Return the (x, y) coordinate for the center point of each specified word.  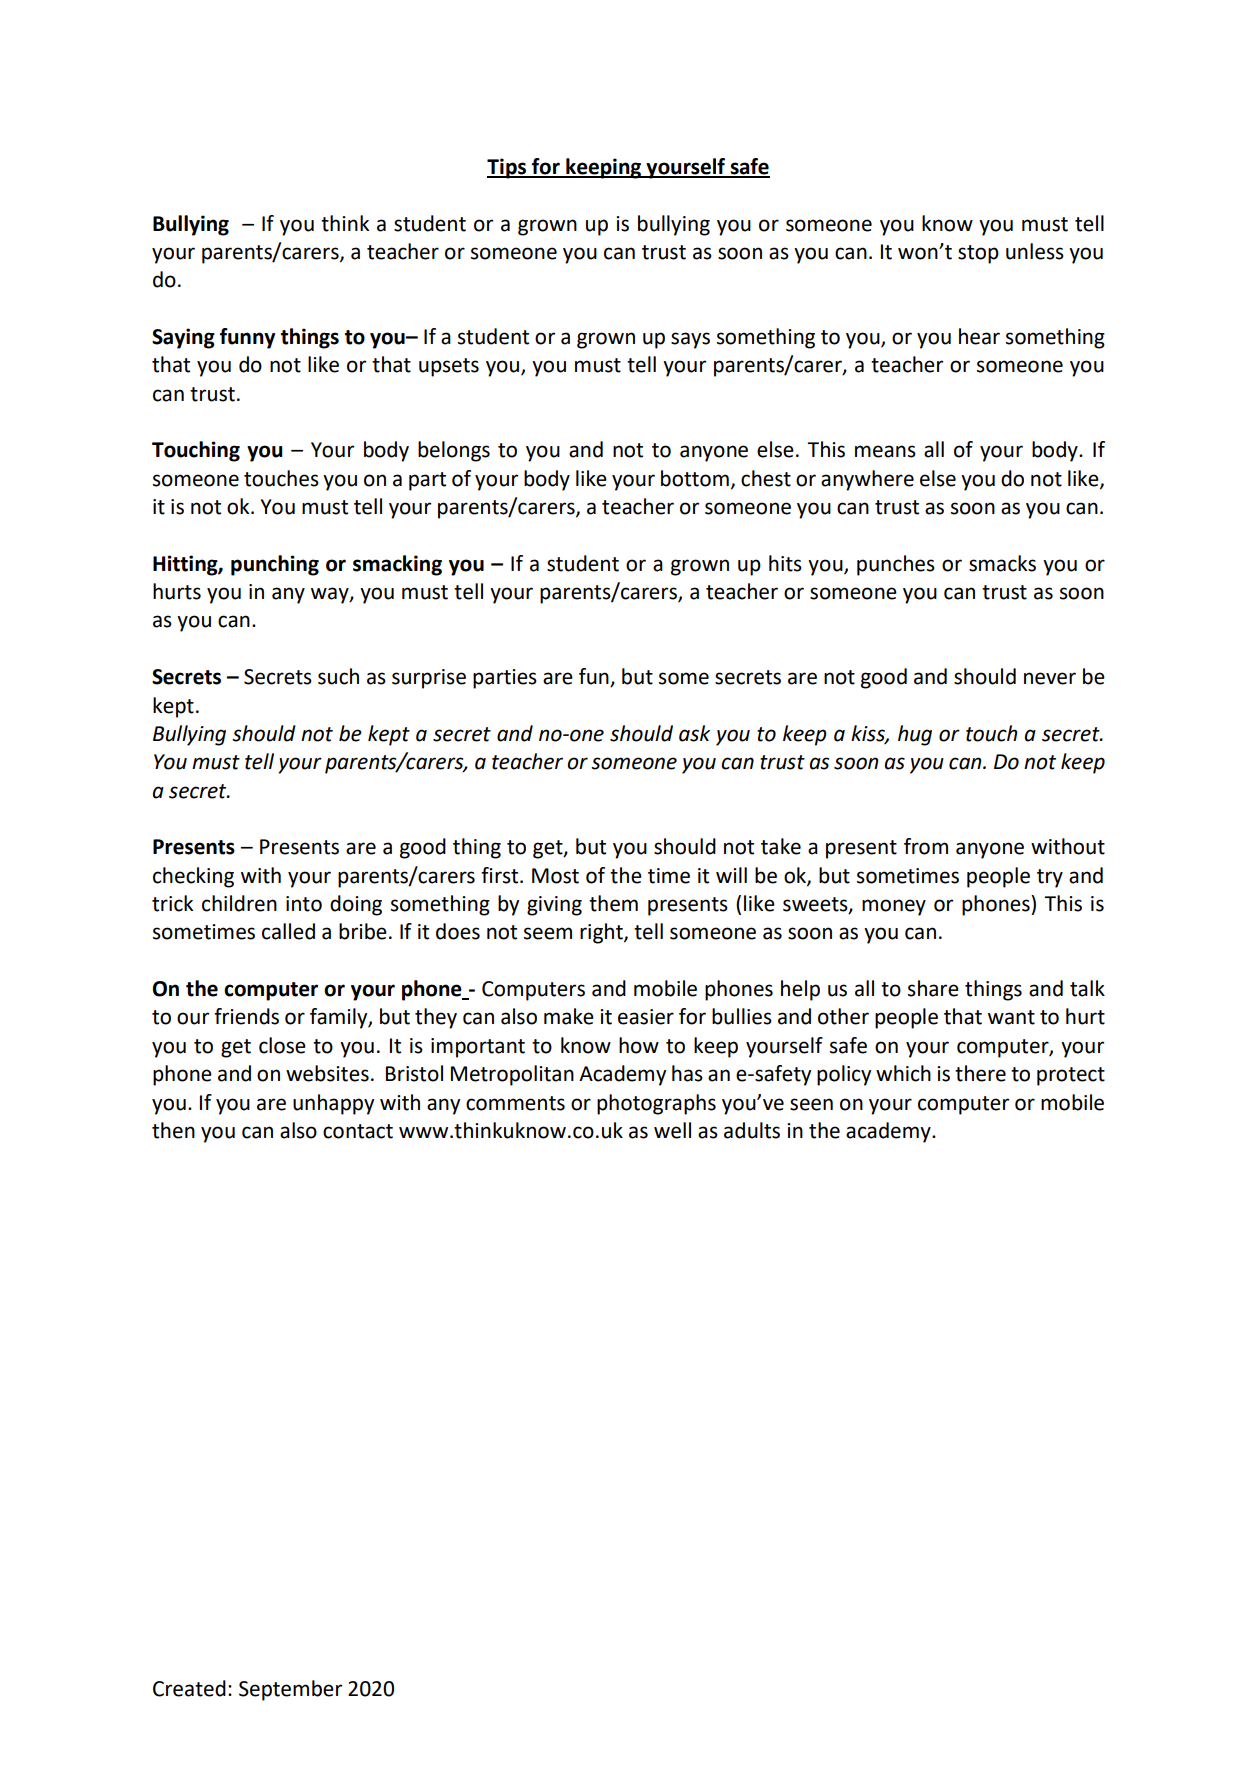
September (290, 1690)
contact (358, 1131)
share (933, 988)
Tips (508, 168)
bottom (695, 478)
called (288, 931)
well (672, 1130)
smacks (1002, 563)
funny (247, 338)
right (602, 933)
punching (275, 565)
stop (978, 254)
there (980, 1073)
